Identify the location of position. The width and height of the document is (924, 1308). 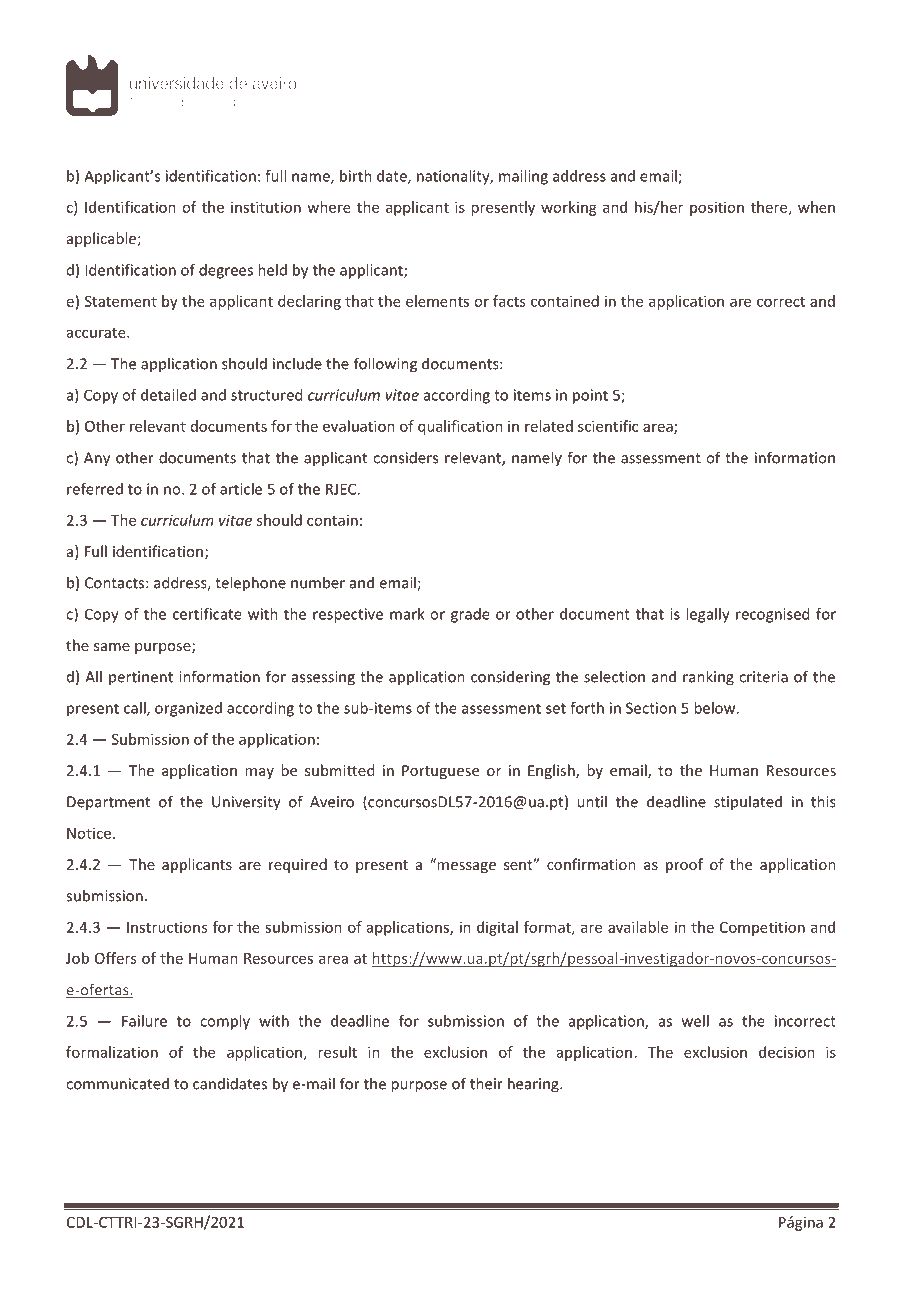
(717, 208).
